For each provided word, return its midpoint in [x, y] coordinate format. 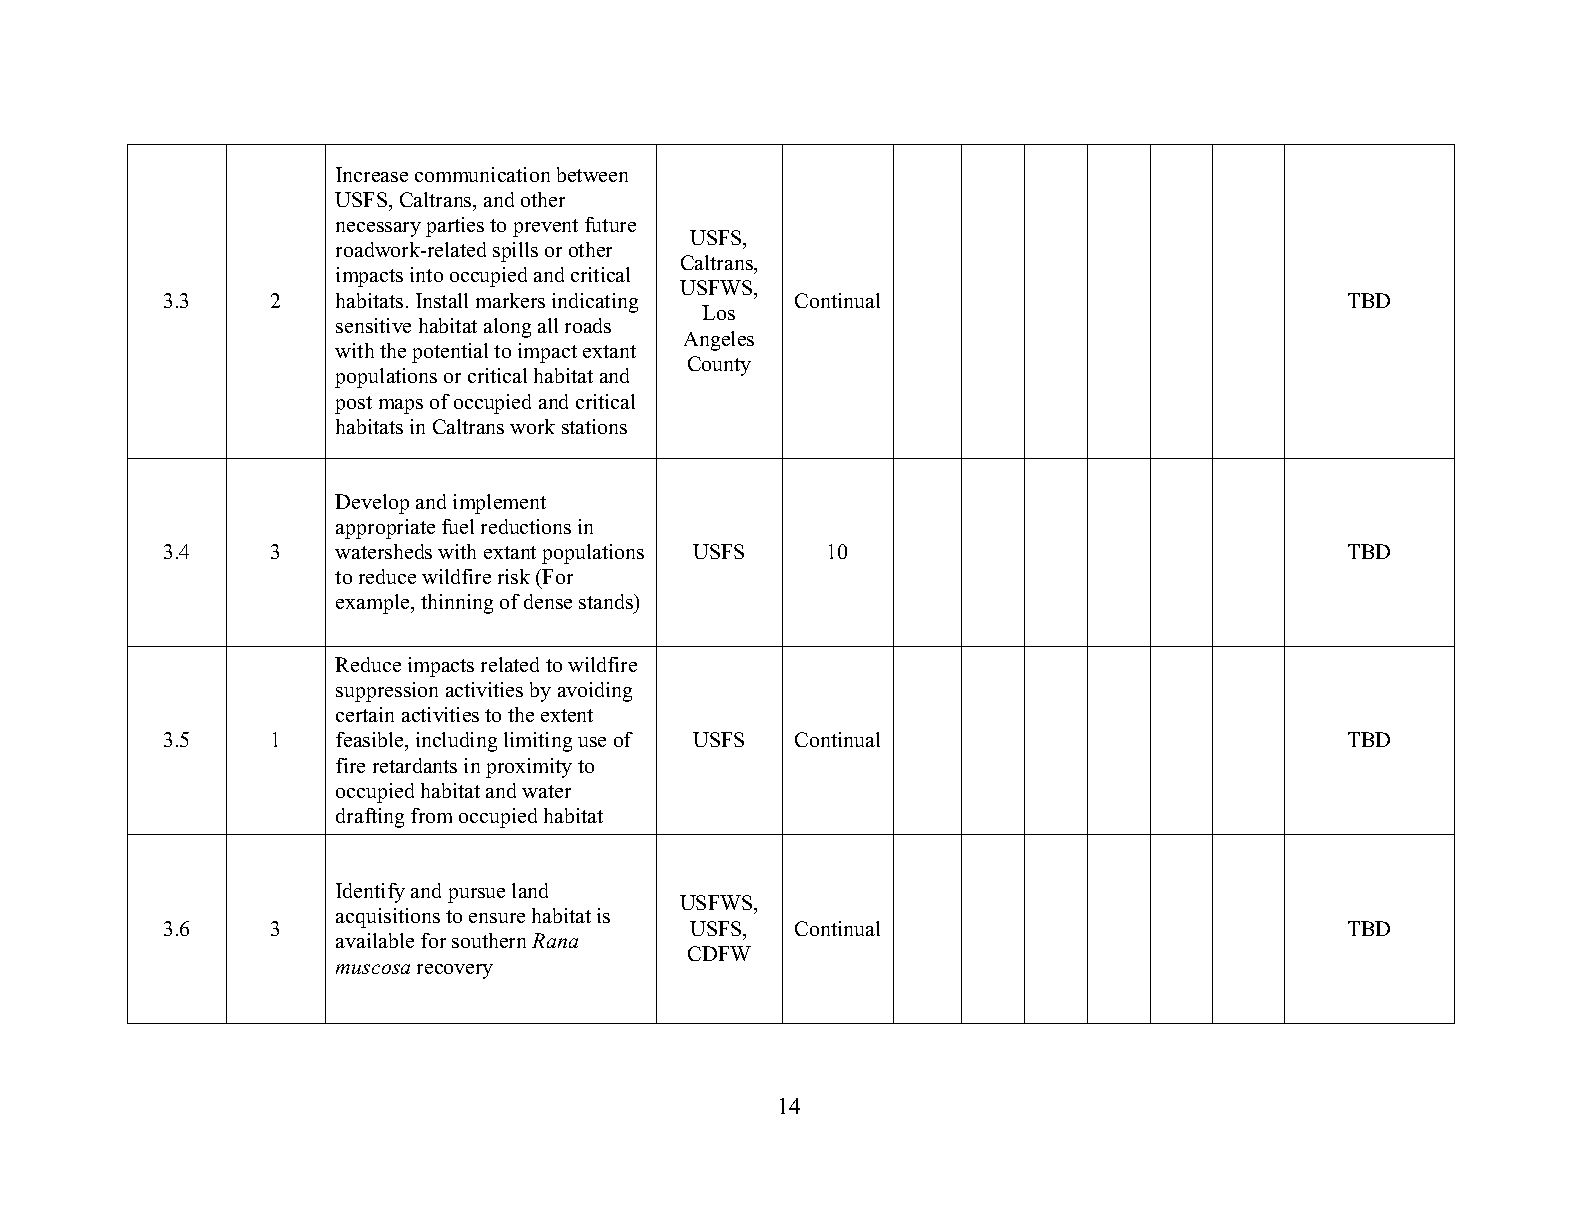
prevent [545, 228]
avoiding [595, 692]
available [375, 940]
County [719, 366]
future [610, 224]
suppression [387, 692]
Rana [555, 940]
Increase [372, 174]
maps [401, 406]
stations [594, 426]
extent [567, 715]
